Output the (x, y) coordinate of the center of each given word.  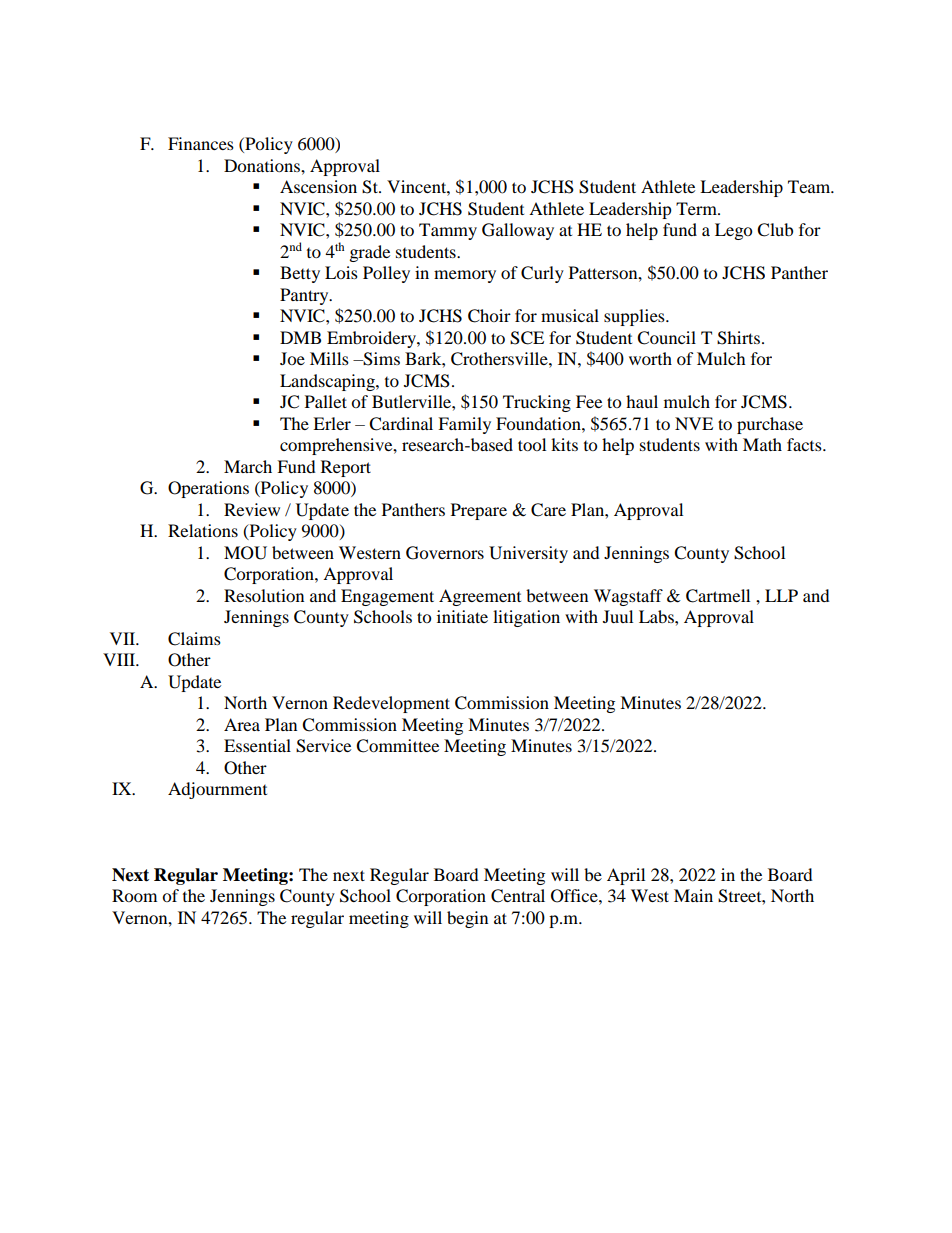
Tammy (448, 231)
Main (693, 895)
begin (467, 919)
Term (697, 208)
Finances (201, 143)
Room (134, 895)
